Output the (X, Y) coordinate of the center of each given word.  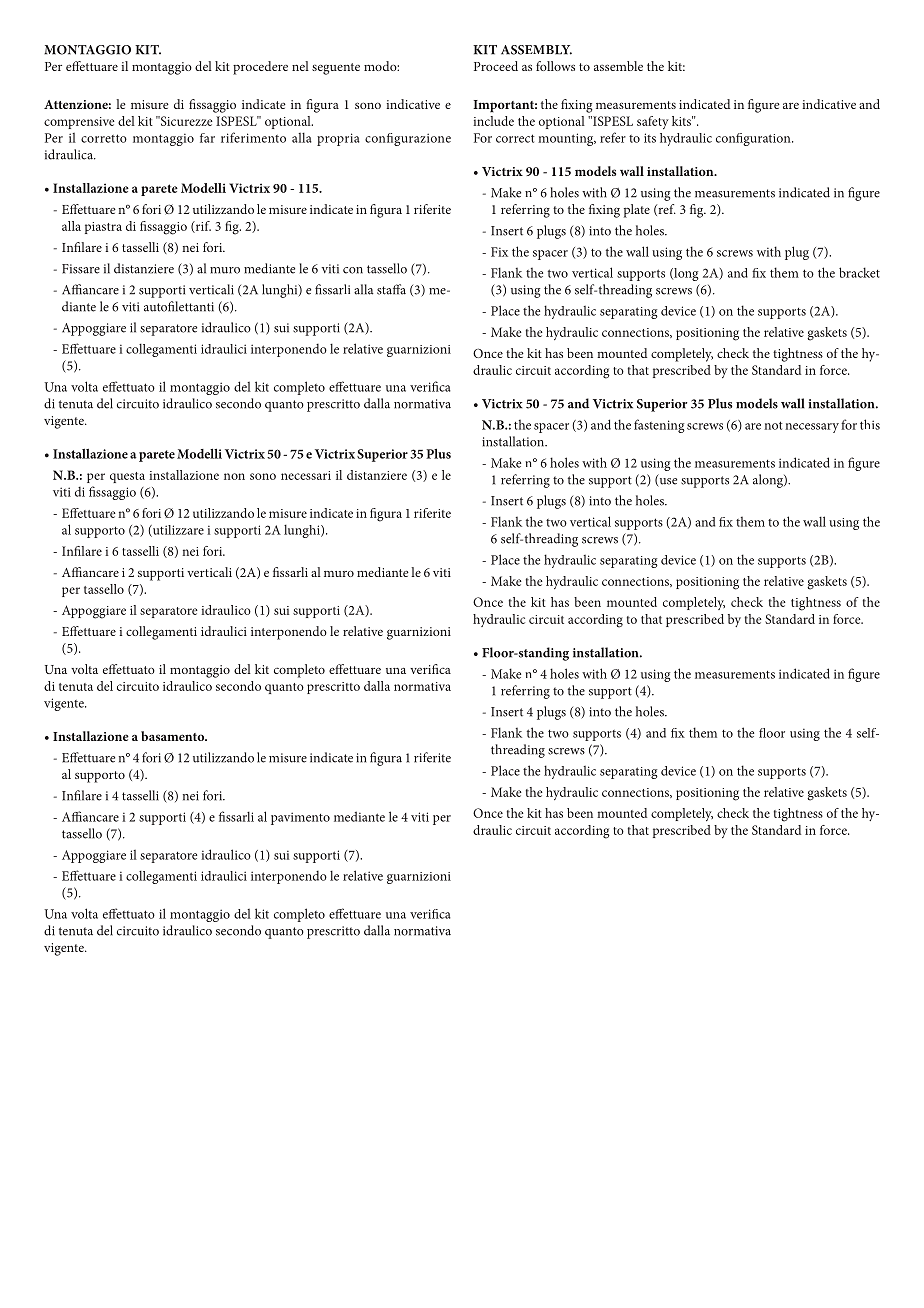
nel (300, 66)
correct (515, 138)
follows (555, 66)
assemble (618, 66)
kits (682, 121)
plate (637, 211)
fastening (659, 426)
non (234, 476)
